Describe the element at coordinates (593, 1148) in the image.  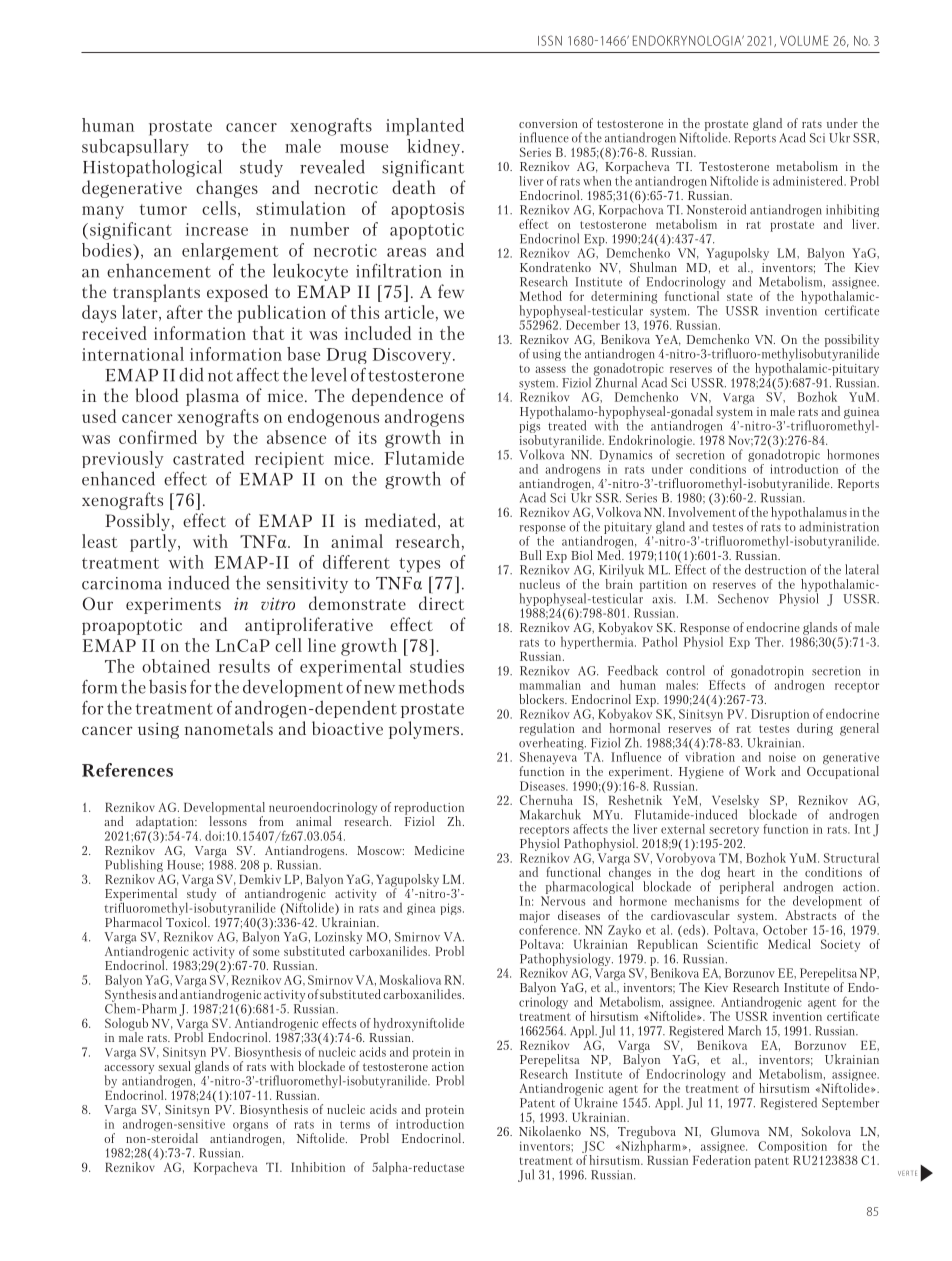
I see `JSC` at that location.
